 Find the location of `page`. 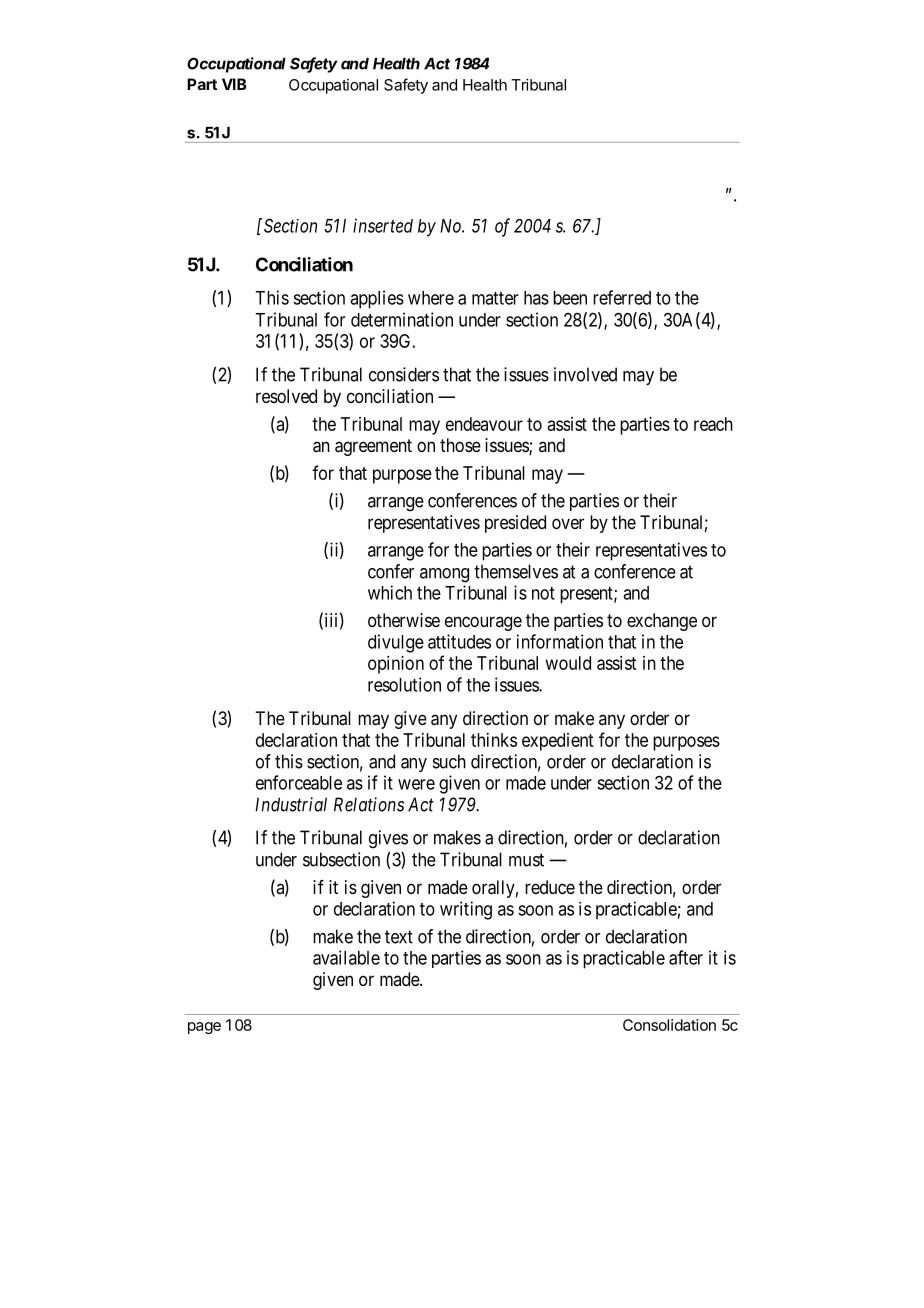

page is located at coordinates (204, 1028).
